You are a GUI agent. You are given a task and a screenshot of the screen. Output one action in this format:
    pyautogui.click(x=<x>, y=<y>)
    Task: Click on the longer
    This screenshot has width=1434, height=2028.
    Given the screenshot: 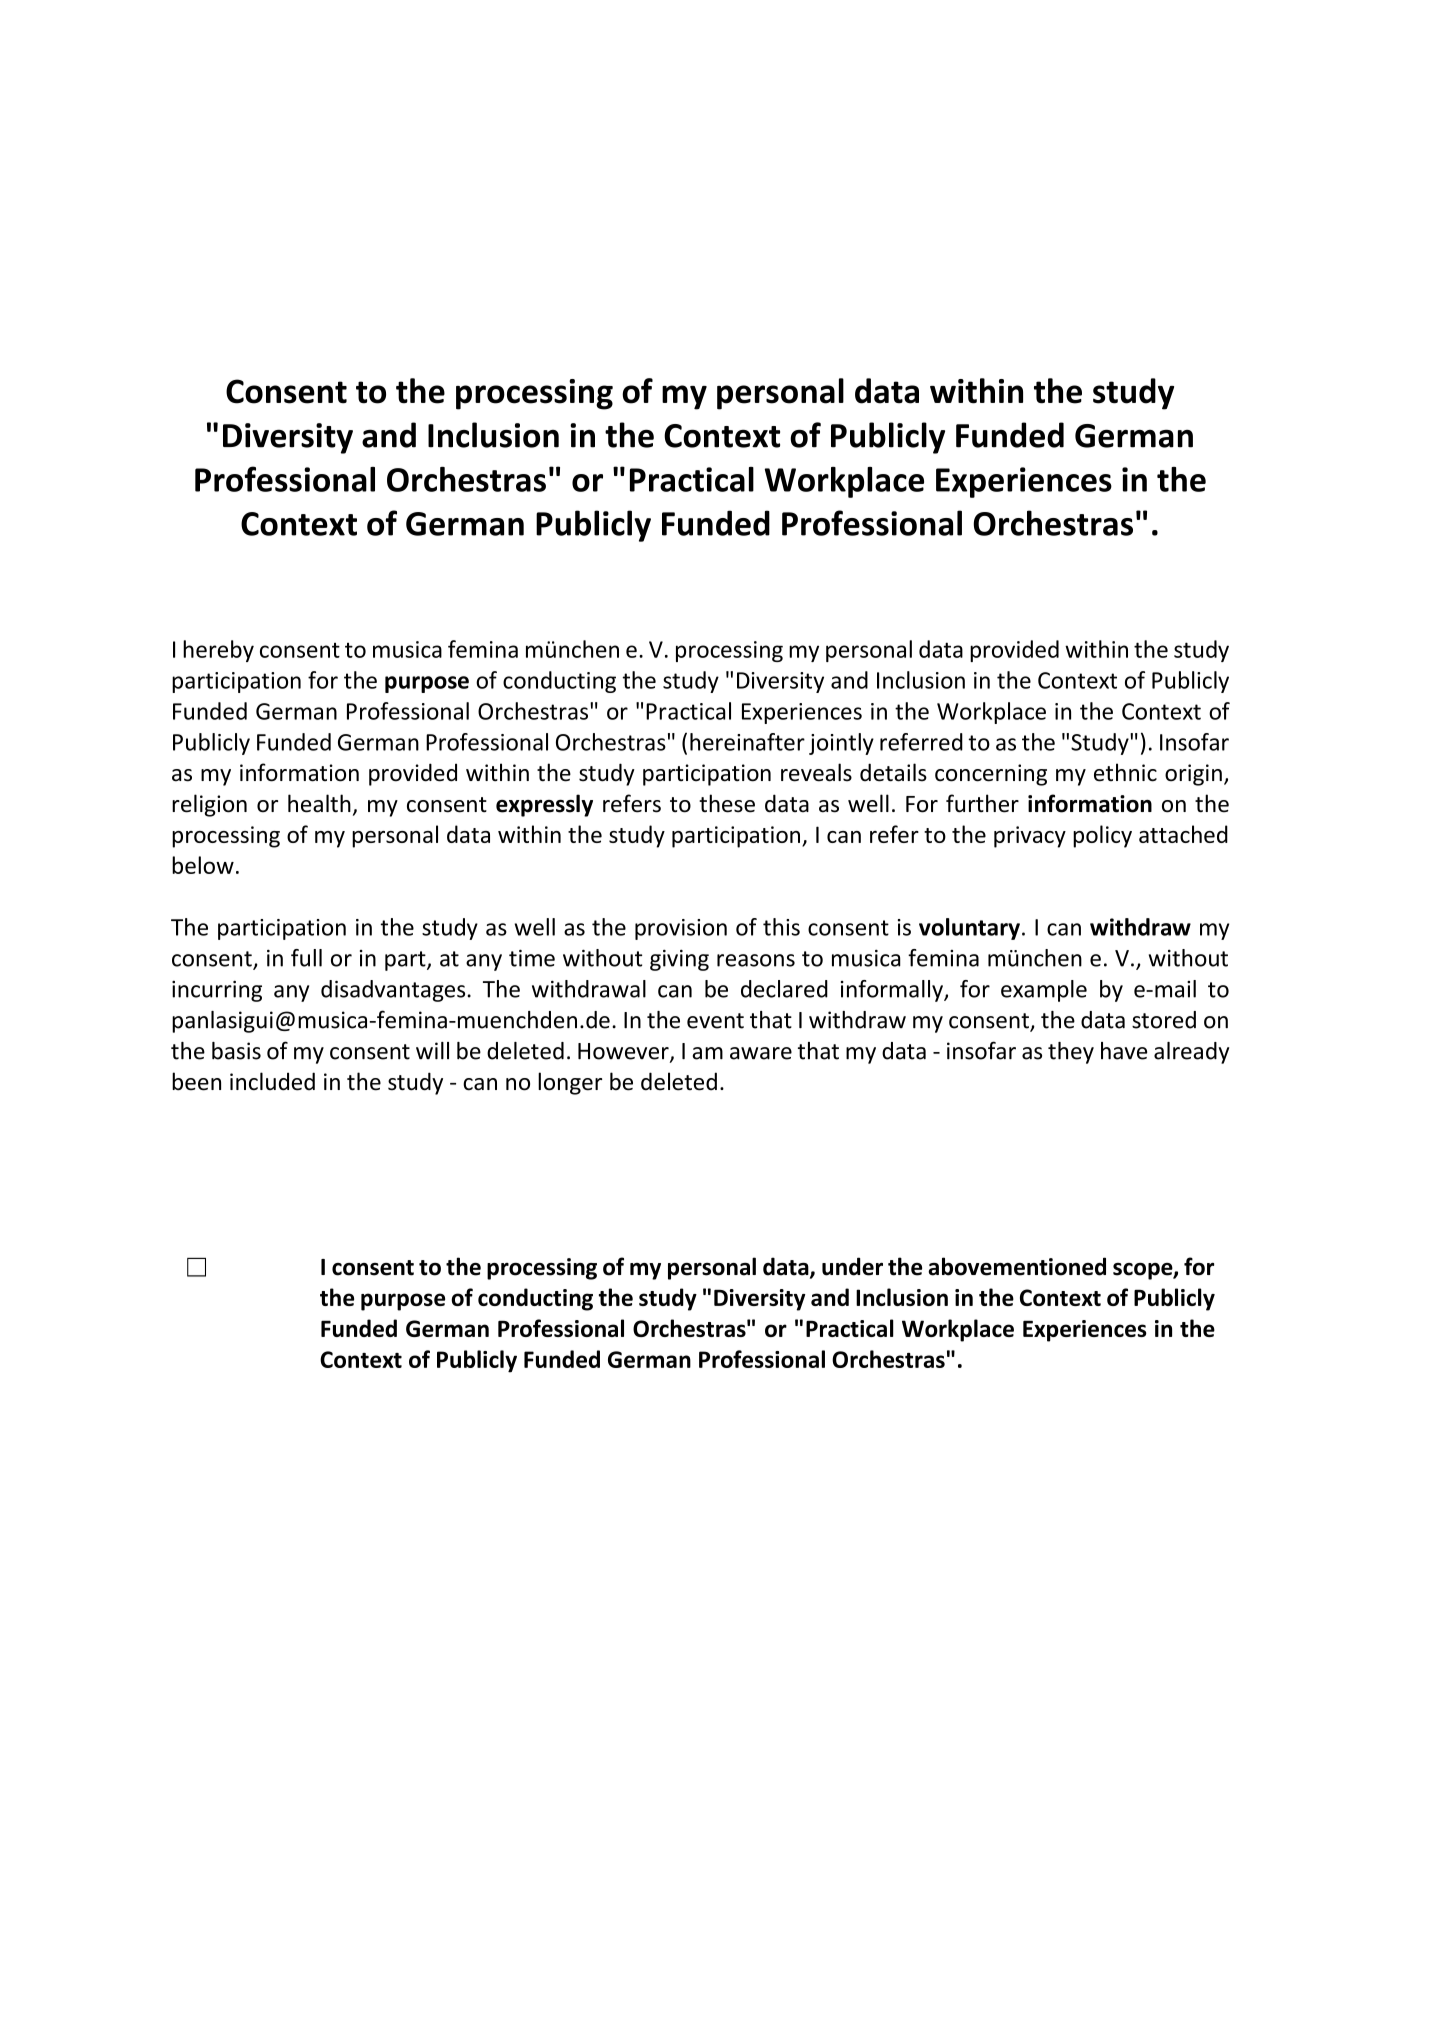 What is the action you would take?
    pyautogui.click(x=570, y=1083)
